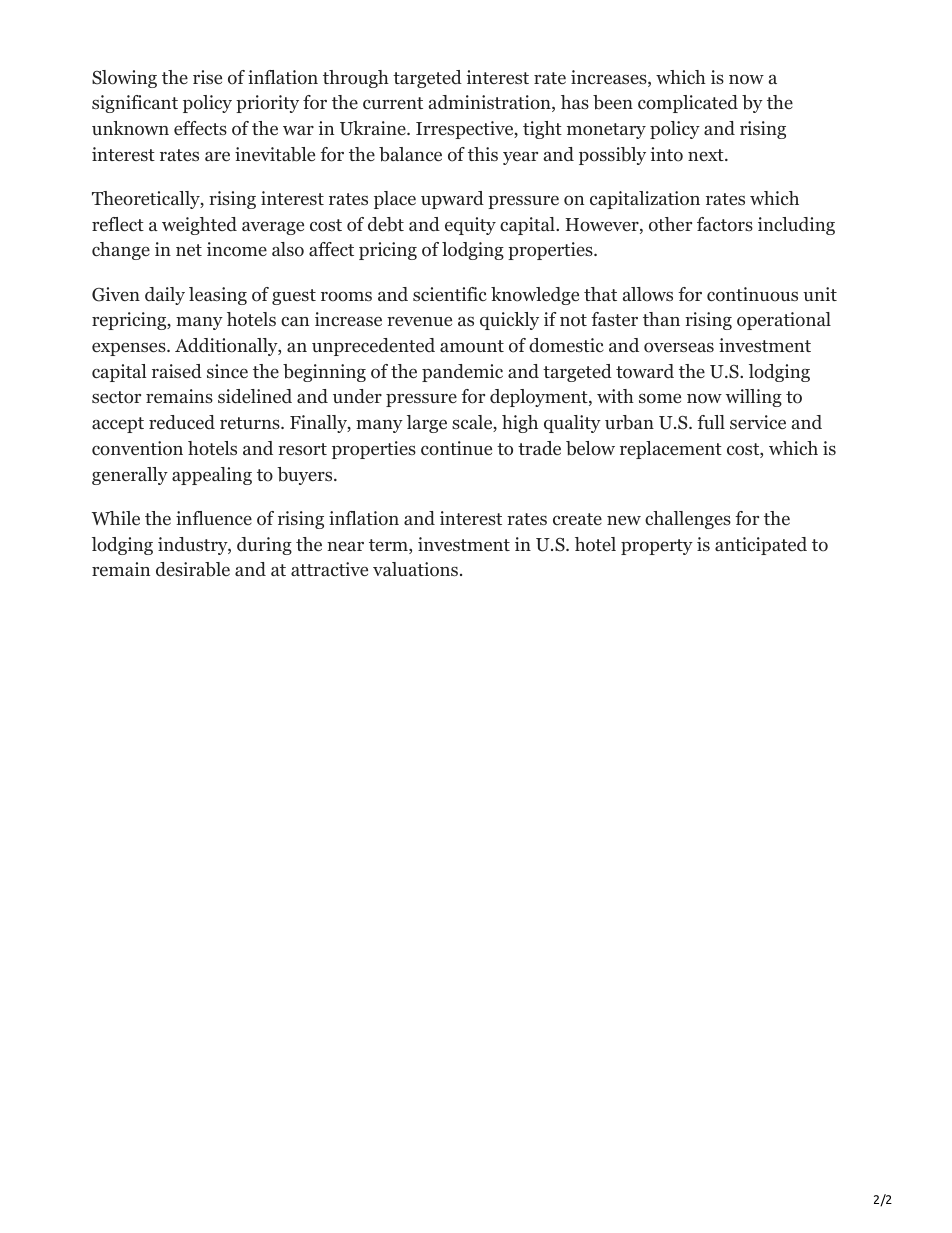  What do you see at coordinates (415, 569) in the screenshot?
I see `valuations` at bounding box center [415, 569].
